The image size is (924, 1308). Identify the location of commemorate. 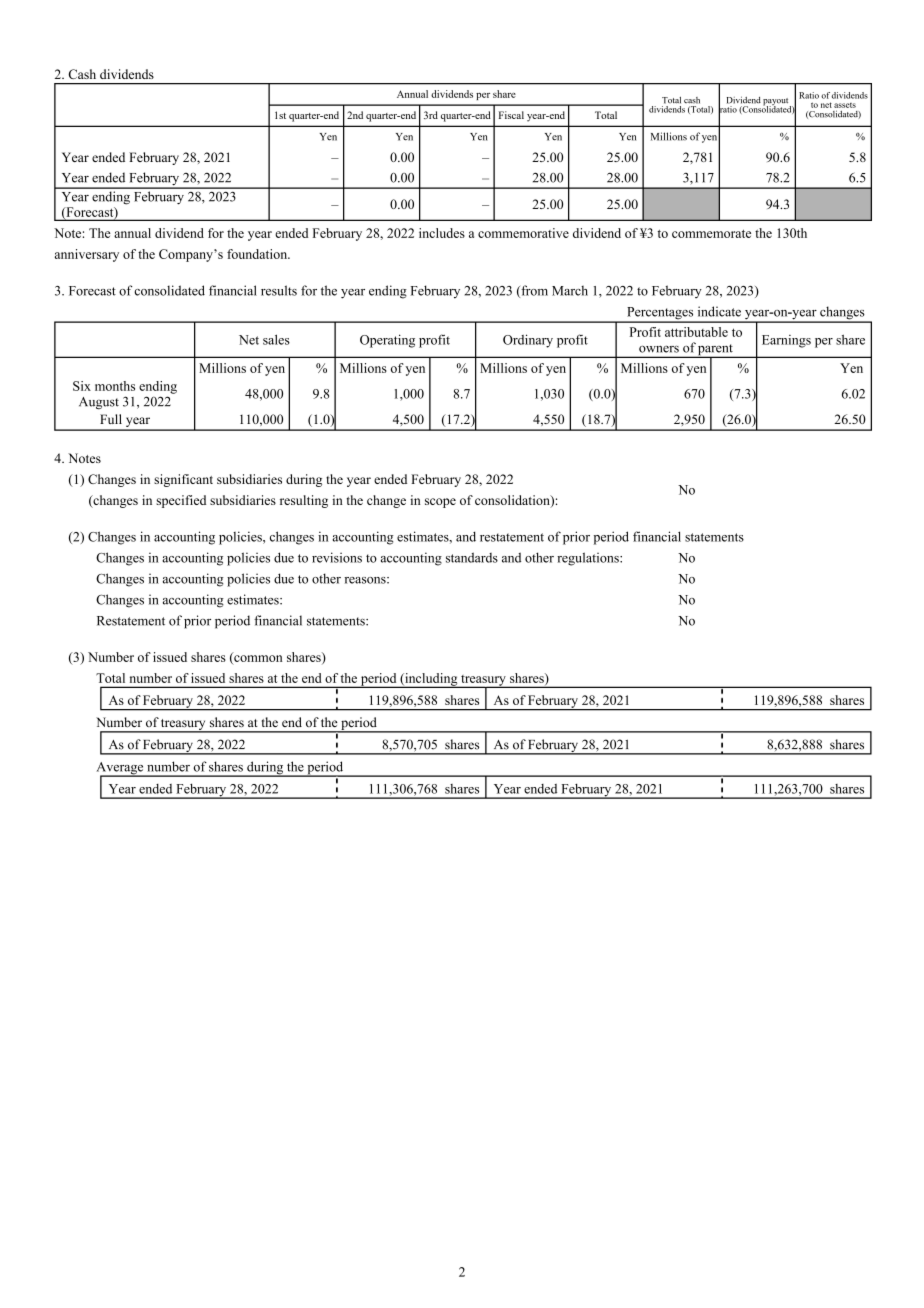
(711, 234).
